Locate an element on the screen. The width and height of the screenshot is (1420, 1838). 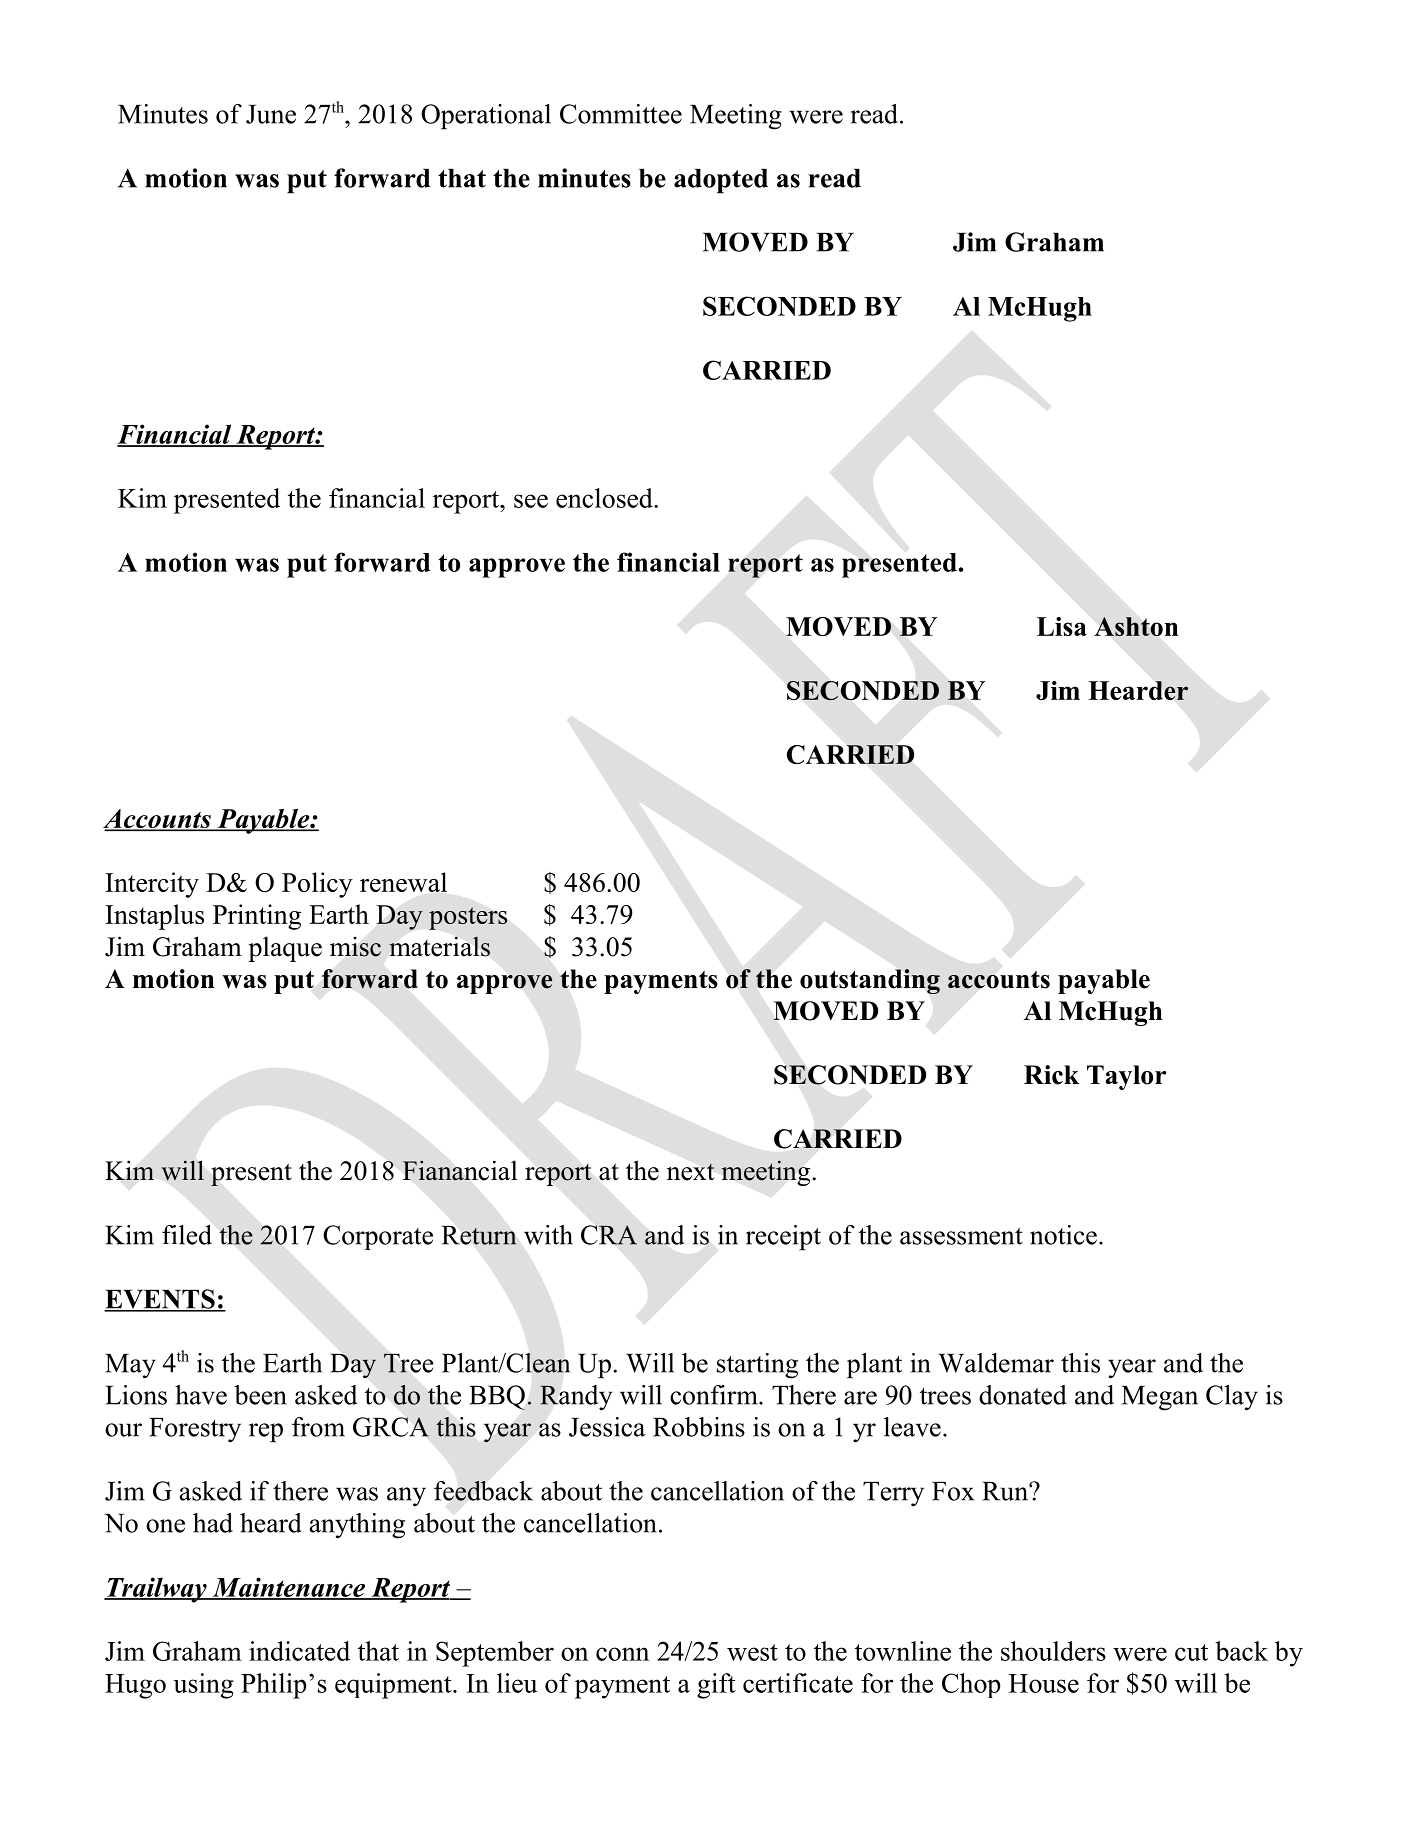
Committee is located at coordinates (621, 114).
